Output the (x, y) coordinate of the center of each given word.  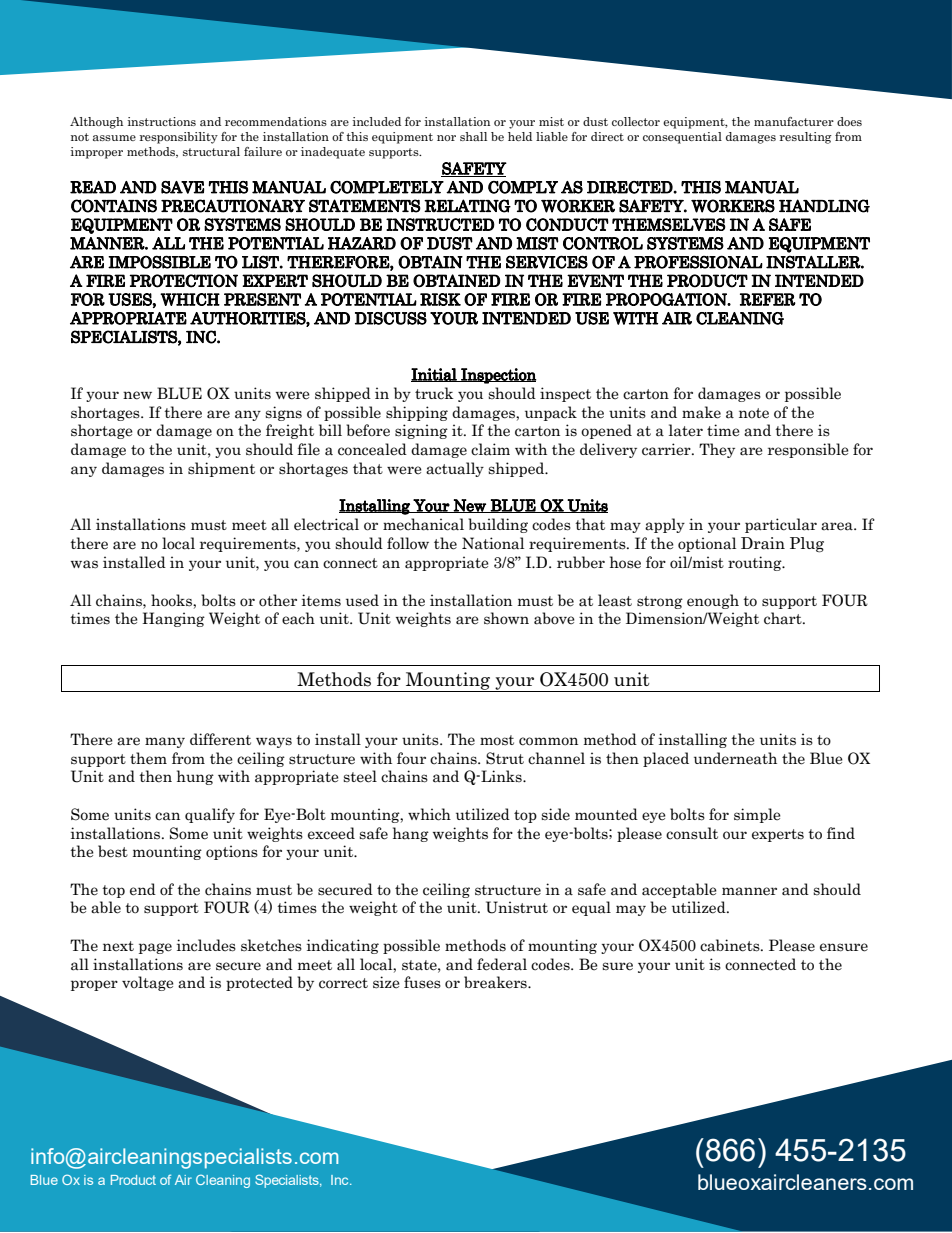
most (497, 740)
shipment (221, 469)
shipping (417, 413)
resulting (806, 138)
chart (784, 618)
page (155, 948)
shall (473, 136)
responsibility (179, 138)
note (754, 413)
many (165, 742)
